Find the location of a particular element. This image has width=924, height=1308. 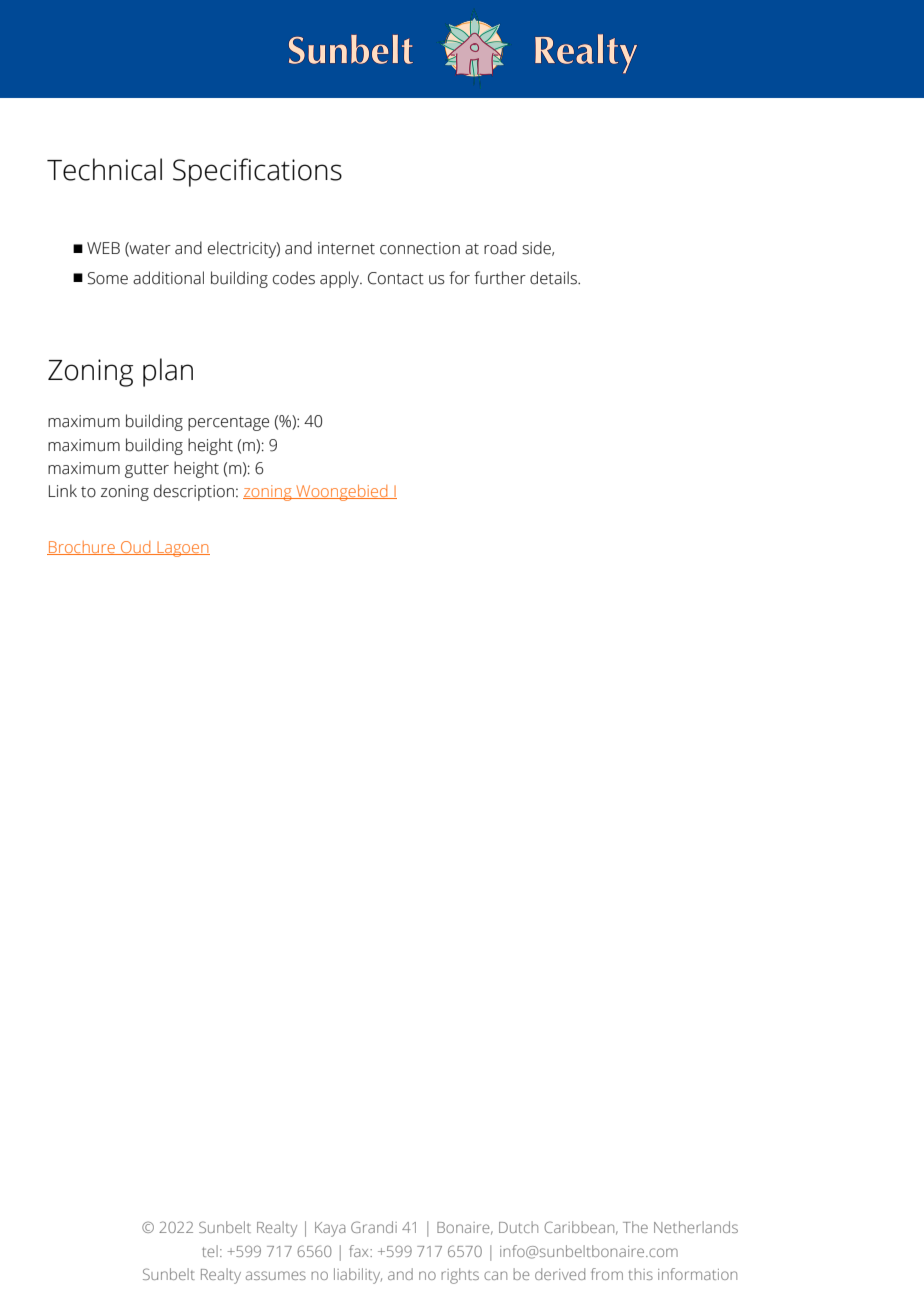

Kaya is located at coordinates (330, 1229).
